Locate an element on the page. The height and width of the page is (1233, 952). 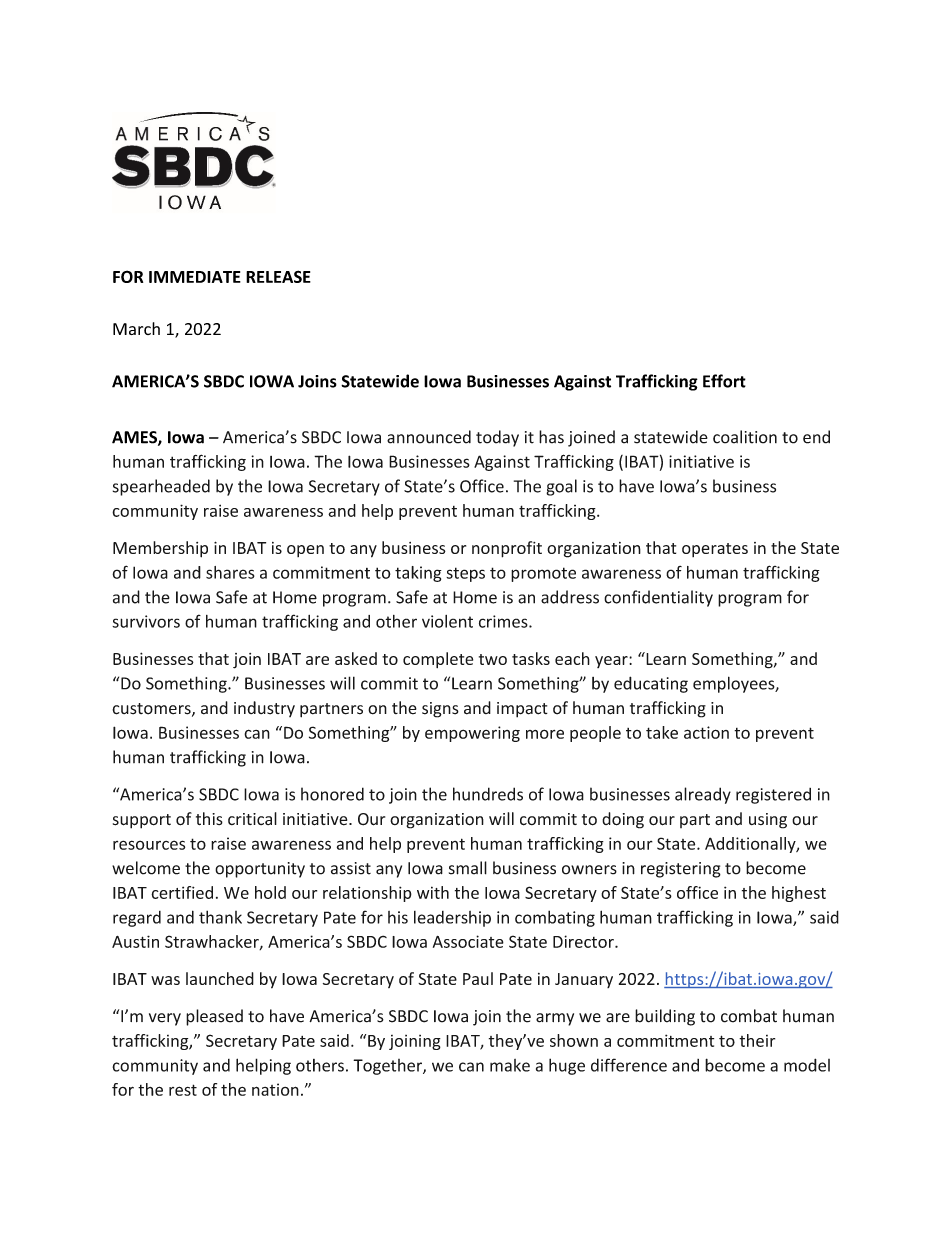
Effort is located at coordinates (724, 381).
